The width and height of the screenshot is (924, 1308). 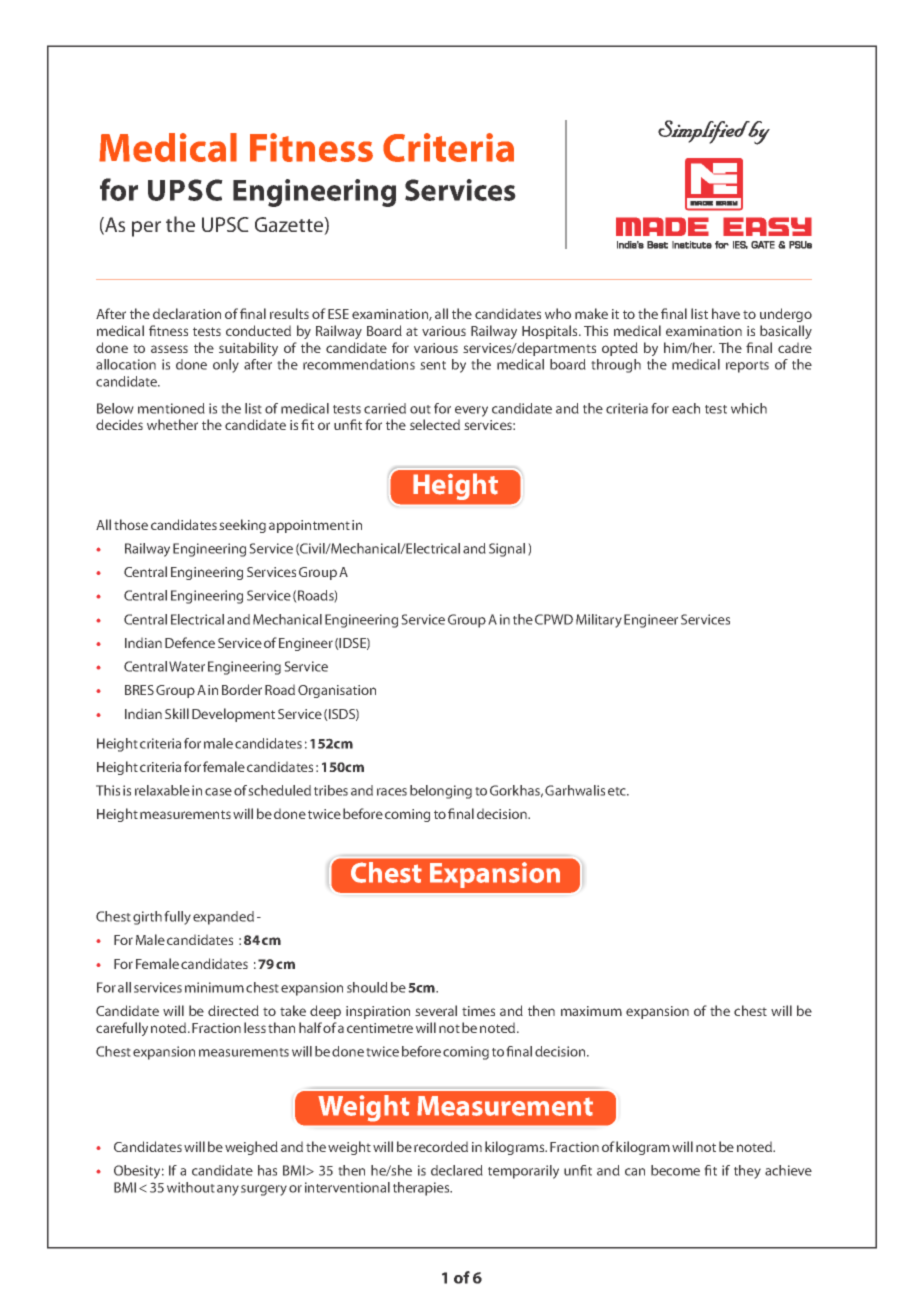 What do you see at coordinates (599, 621) in the screenshot?
I see `Military` at bounding box center [599, 621].
